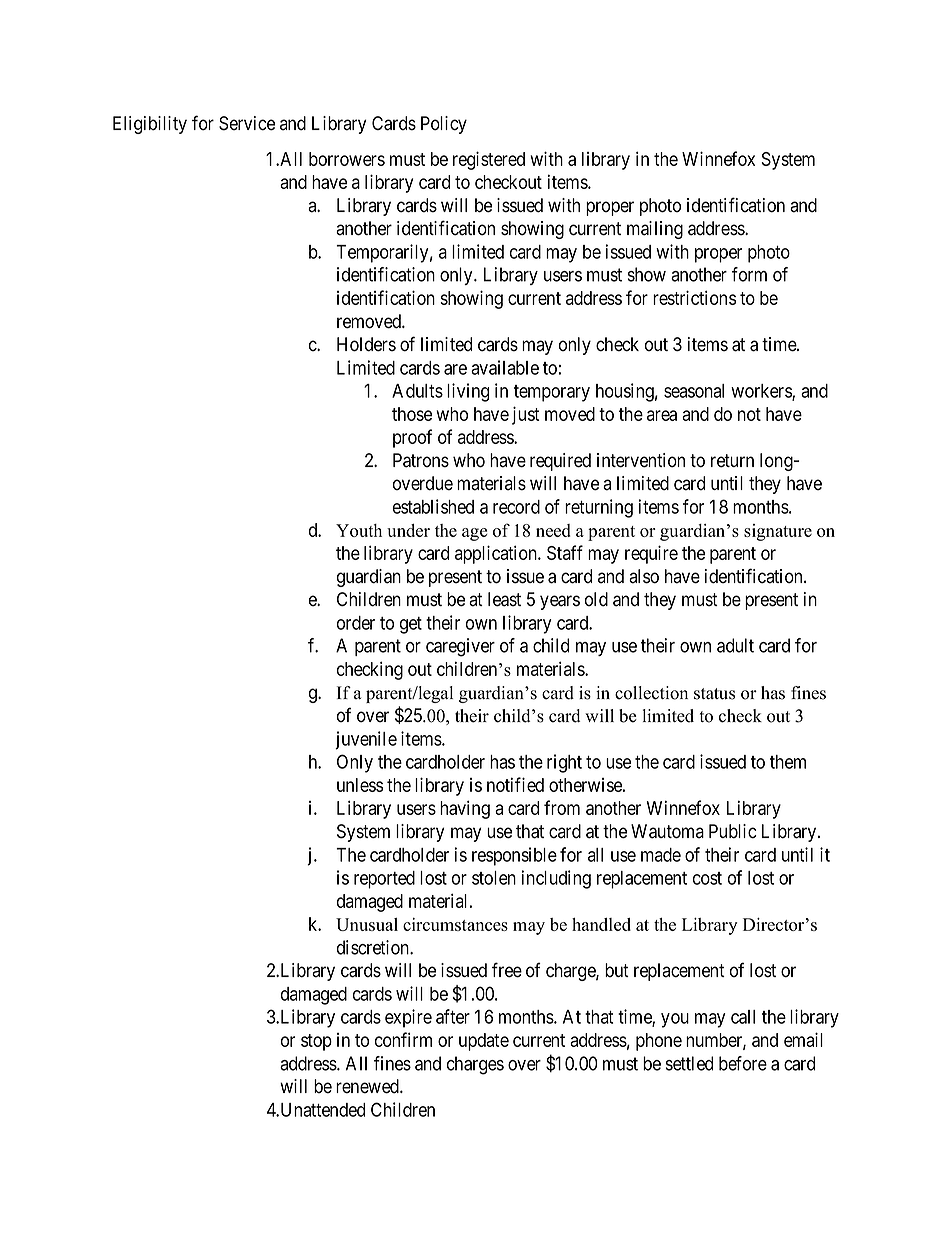  What do you see at coordinates (316, 1042) in the screenshot?
I see `stop` at bounding box center [316, 1042].
